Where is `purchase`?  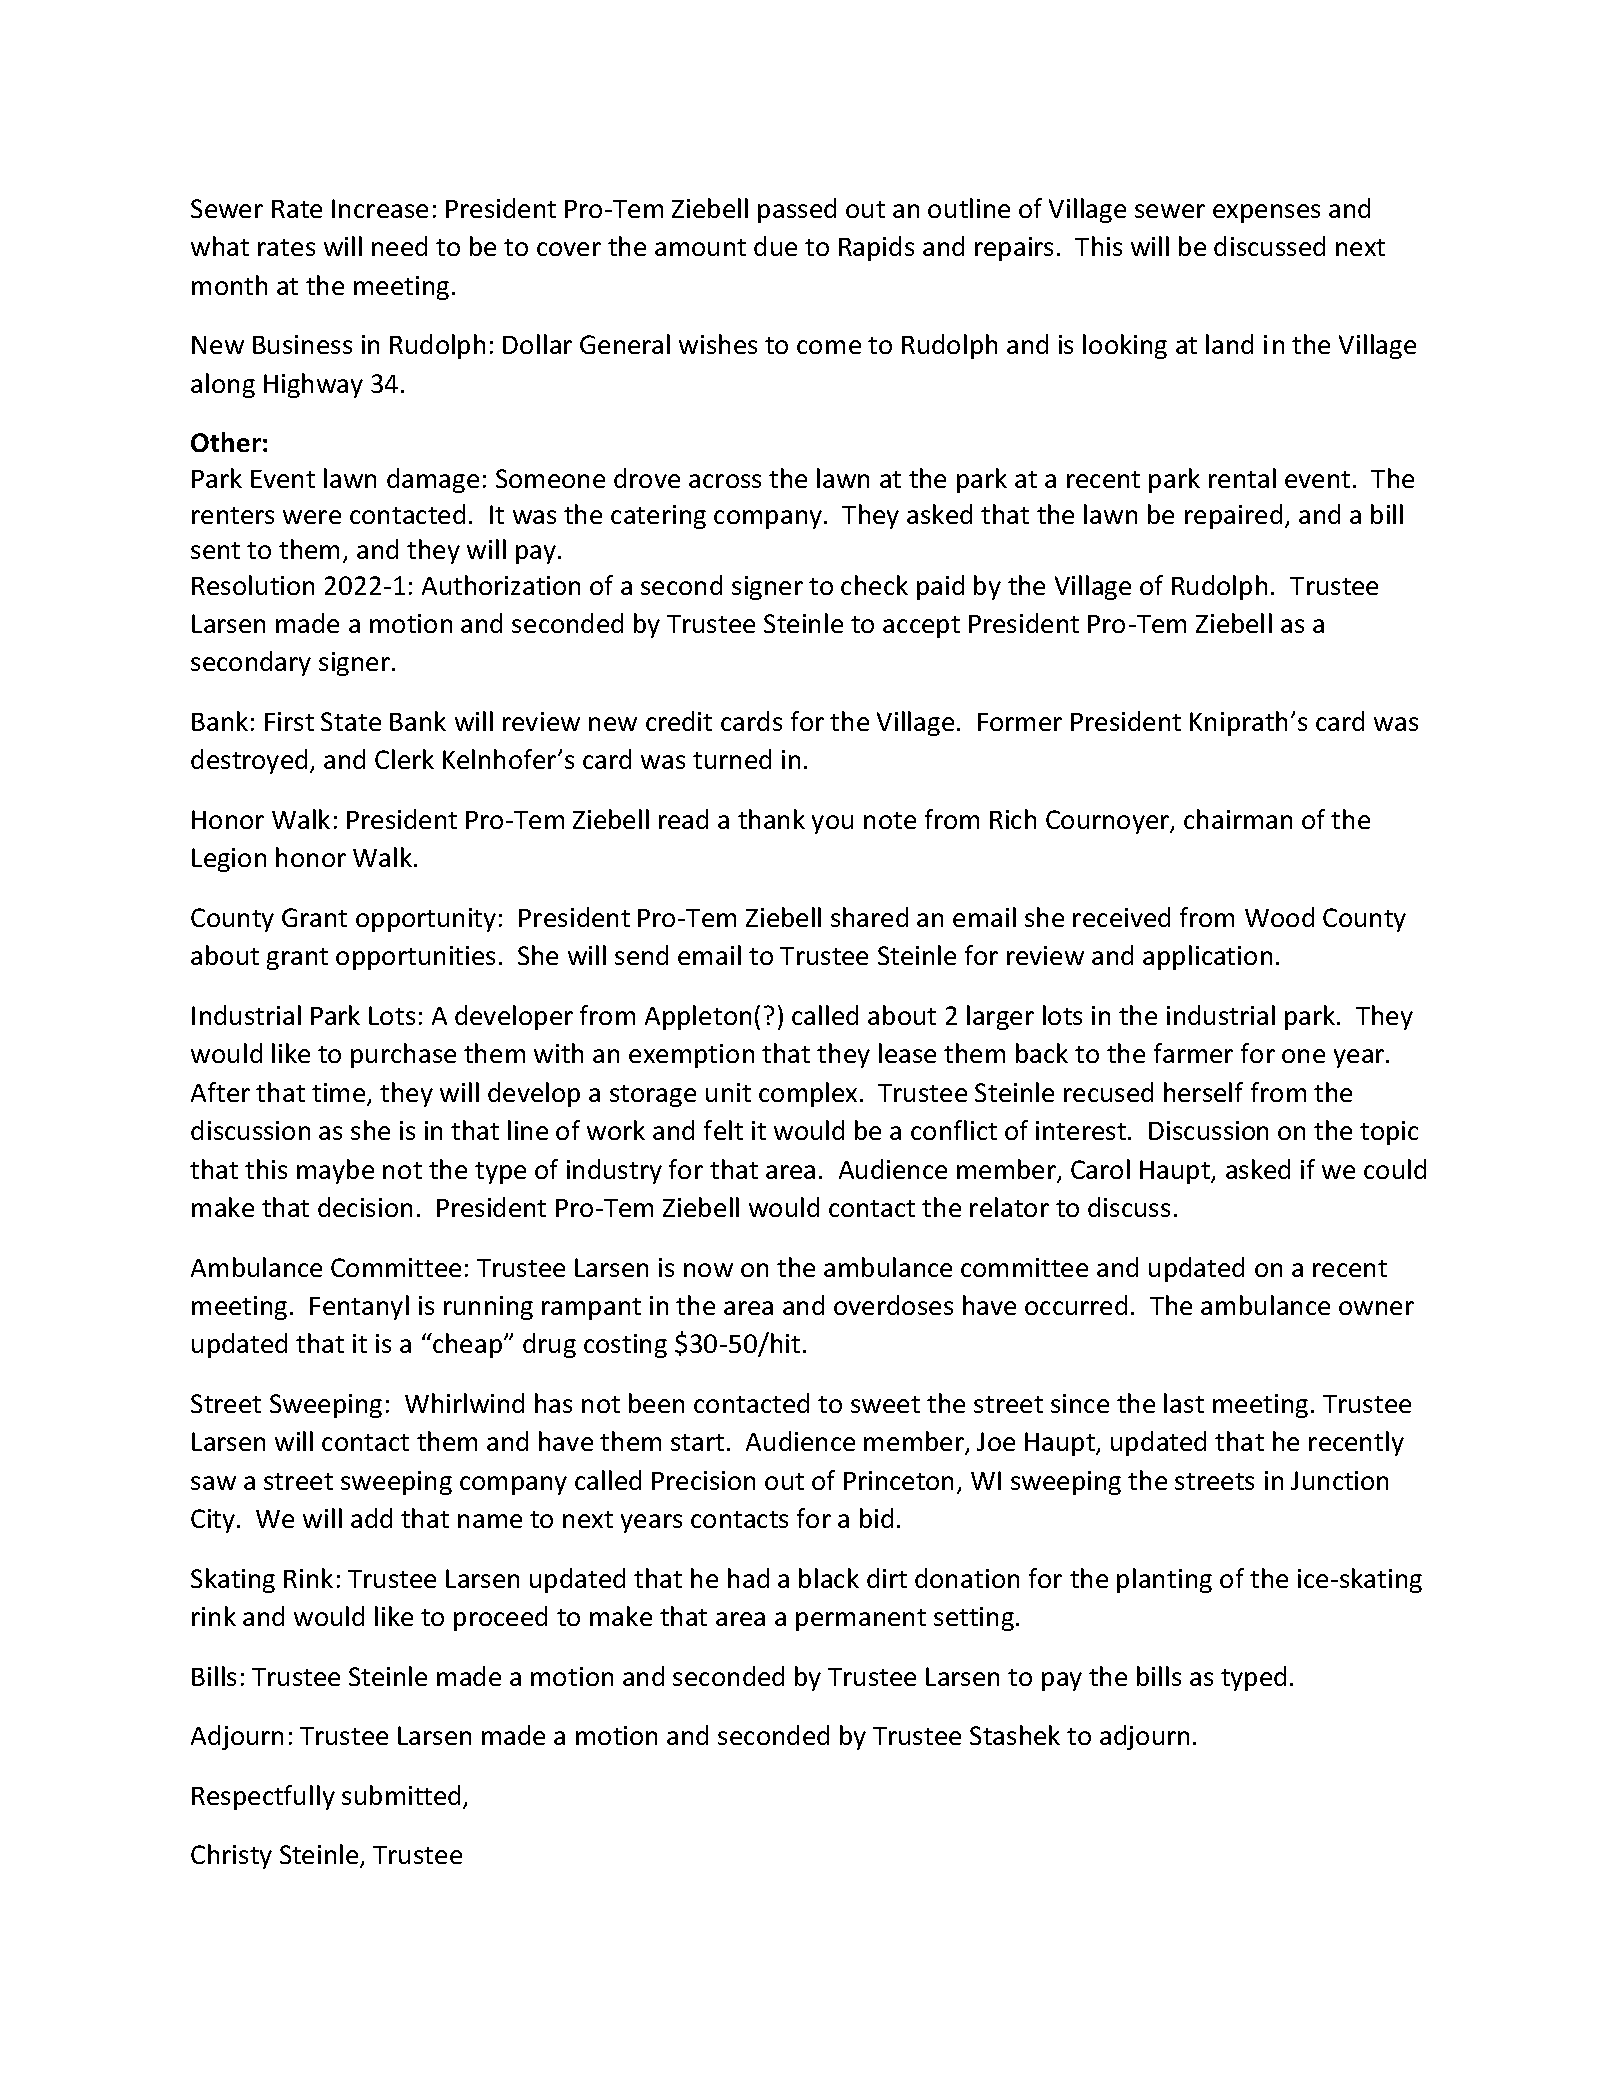 purchase is located at coordinates (403, 1055).
